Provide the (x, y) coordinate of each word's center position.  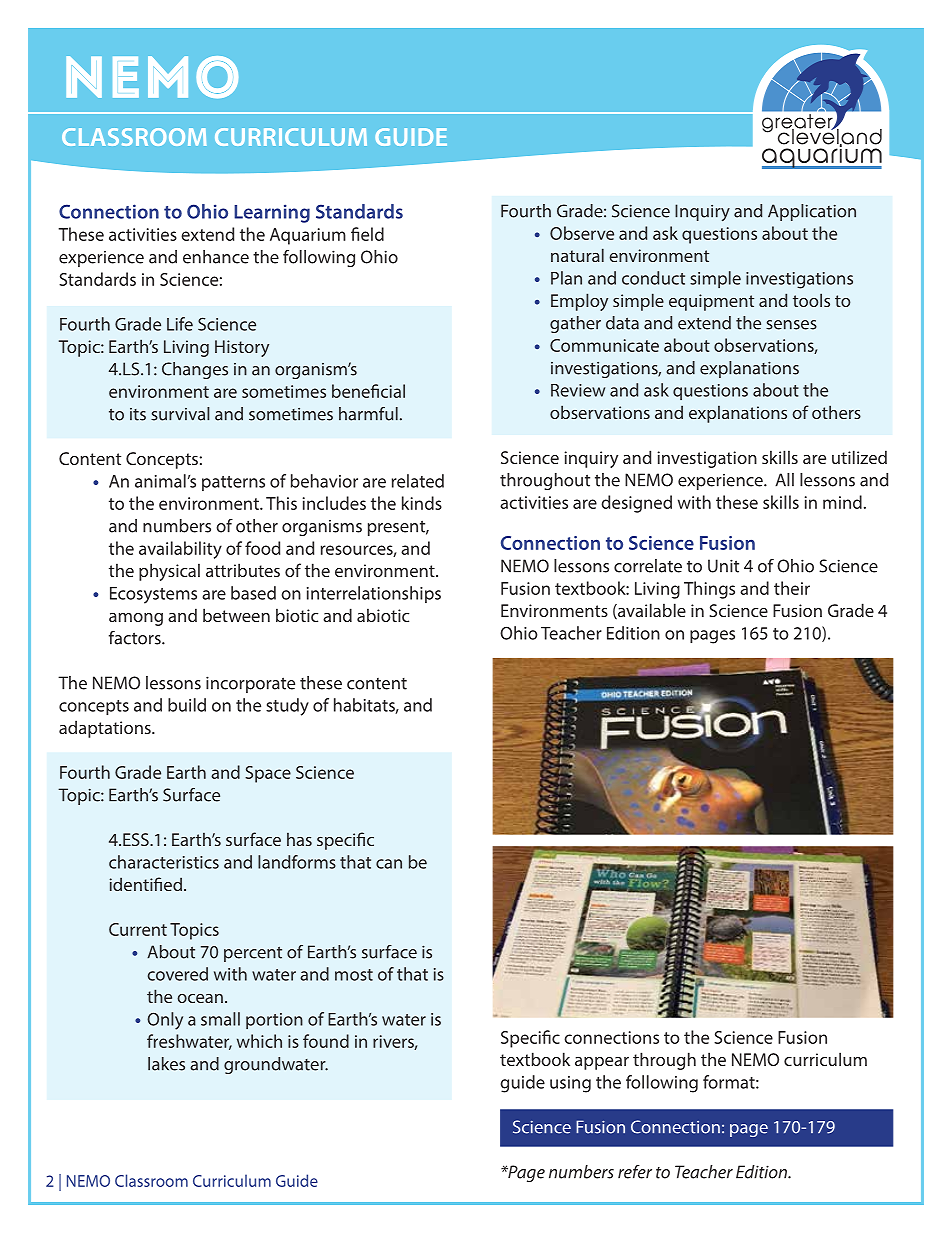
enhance (216, 257)
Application (812, 212)
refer (635, 1172)
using (570, 1084)
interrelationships (374, 594)
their (792, 588)
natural (577, 255)
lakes (166, 1064)
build (187, 705)
